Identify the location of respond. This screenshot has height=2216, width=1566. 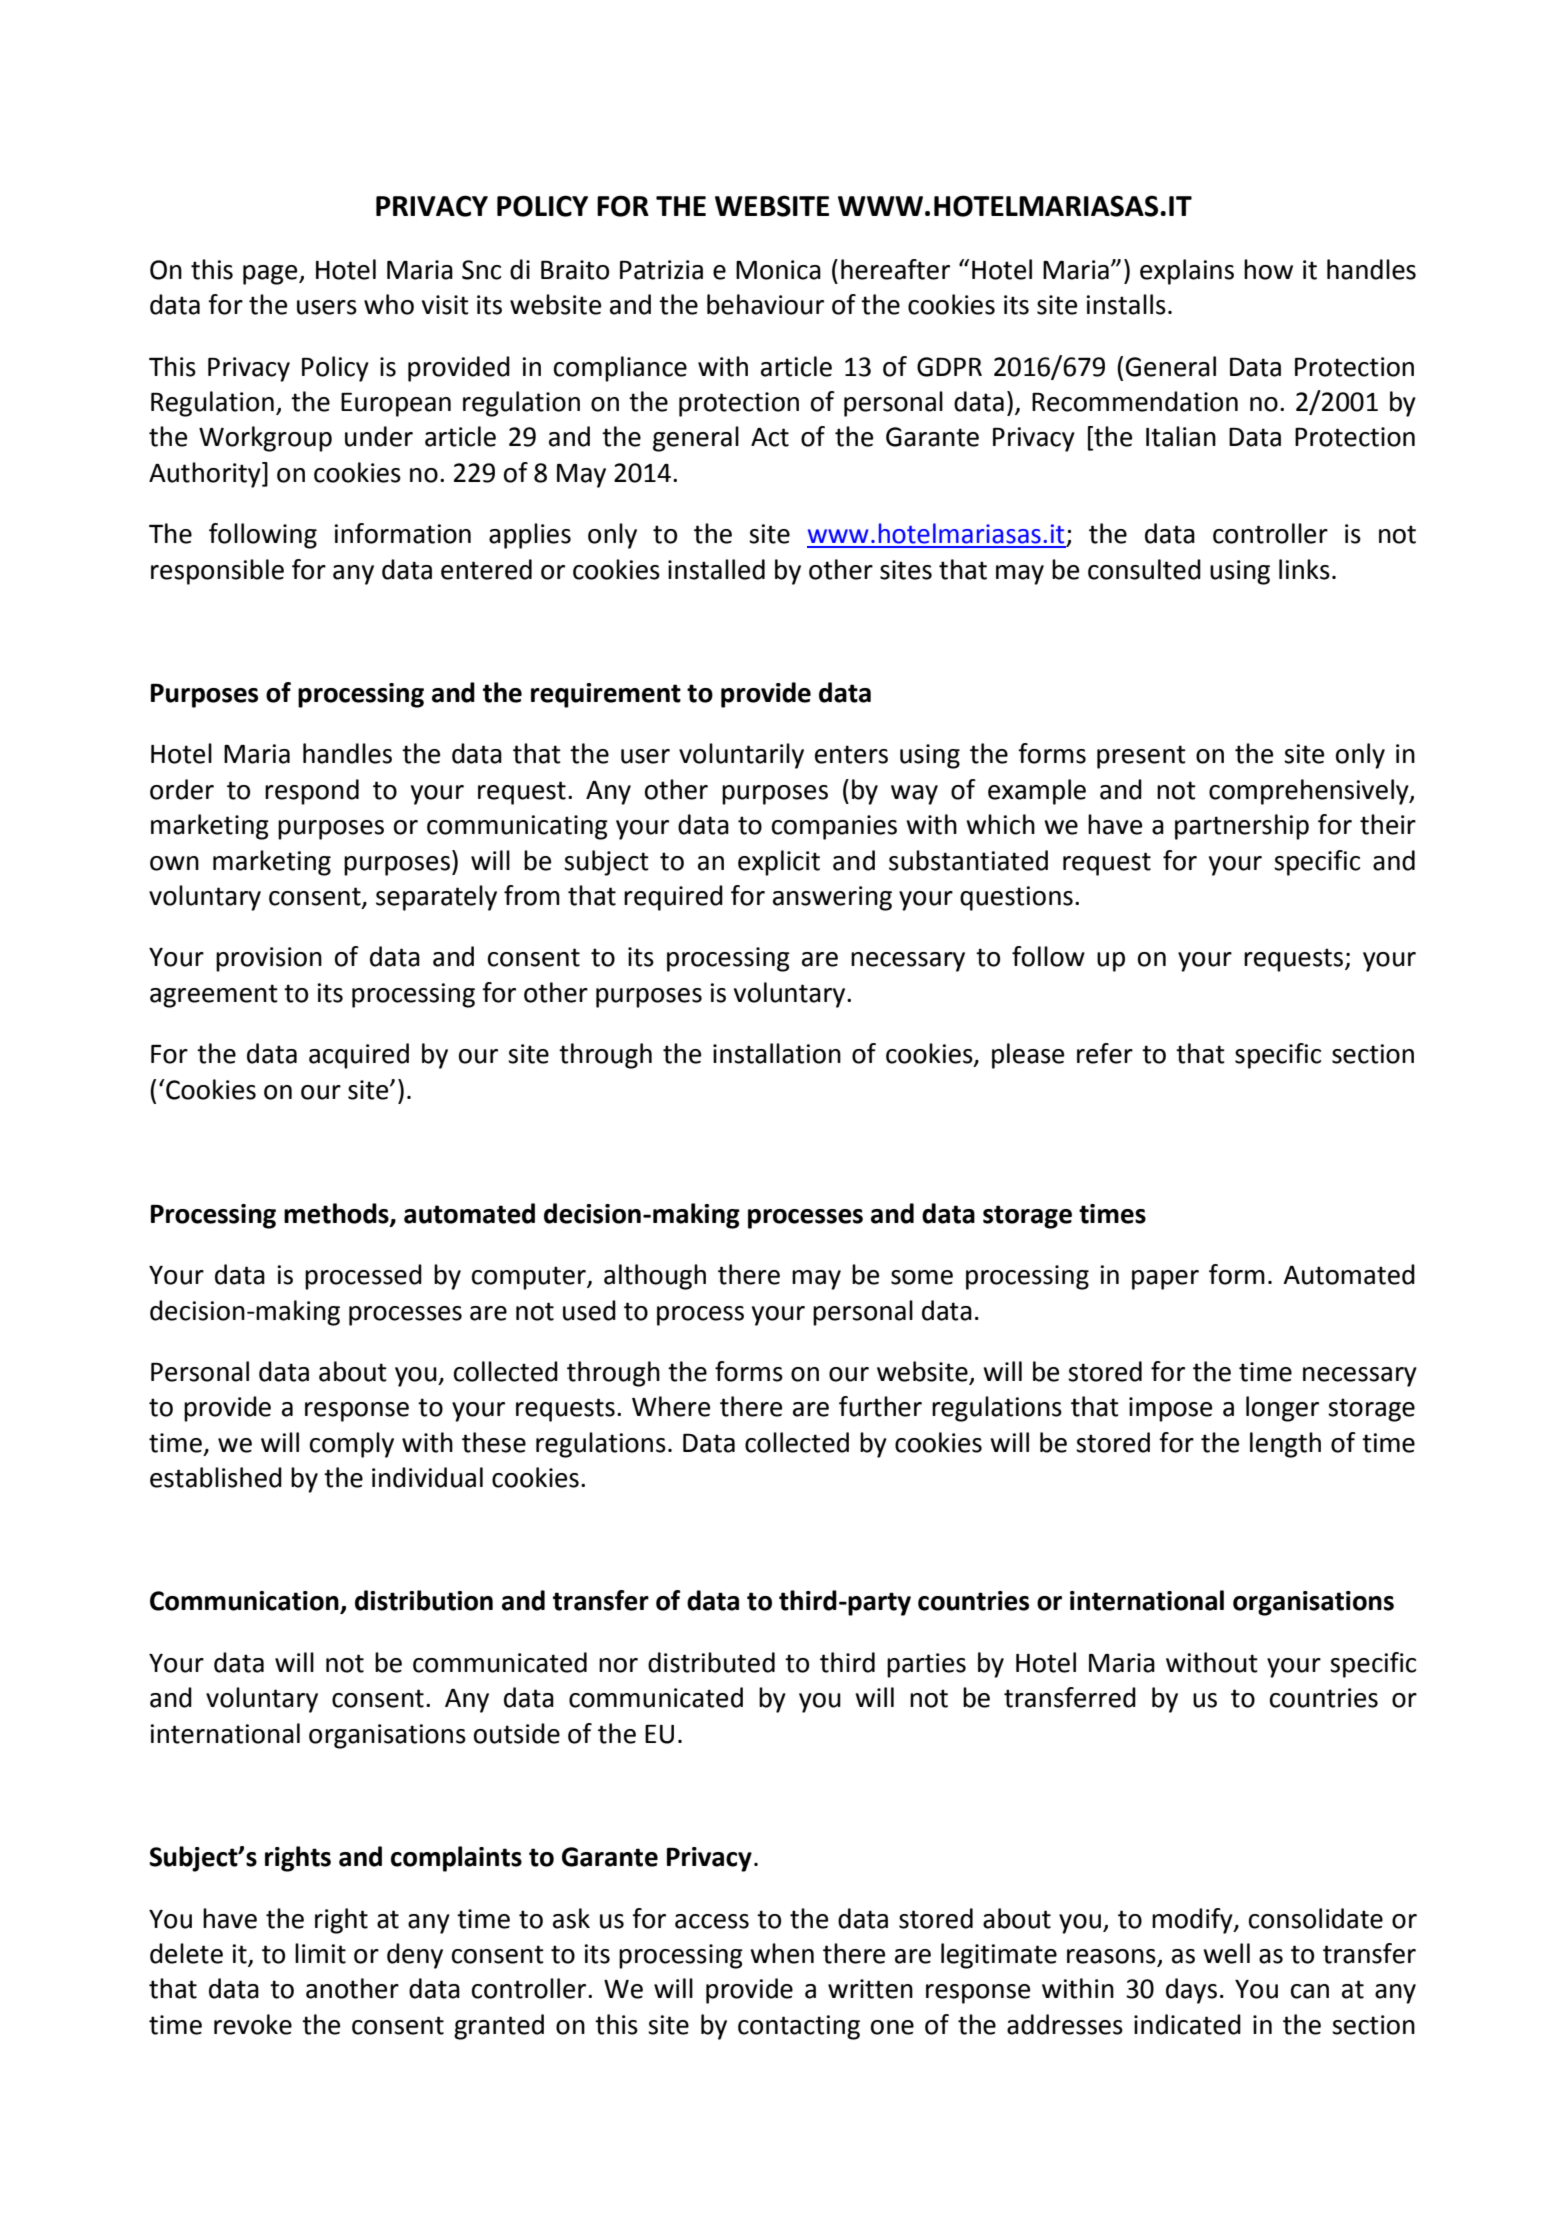
(312, 792).
